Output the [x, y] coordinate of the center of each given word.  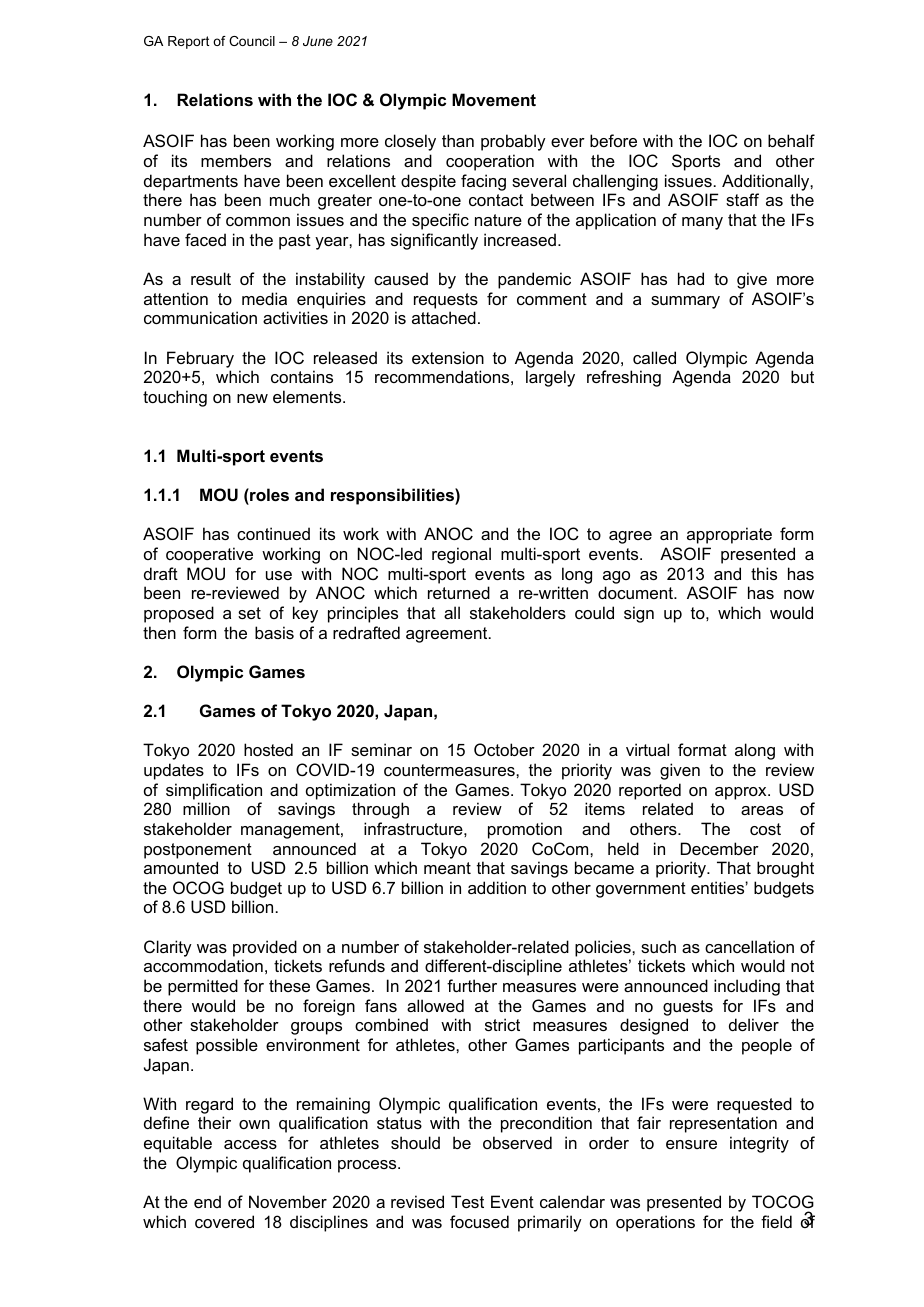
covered [224, 1221]
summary [685, 302]
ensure [691, 1144]
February [200, 359]
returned [459, 592]
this [764, 573]
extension [448, 357]
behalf [791, 140]
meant [447, 868]
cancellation [749, 946]
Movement [494, 99]
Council [252, 41]
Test [467, 1201]
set [249, 613]
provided [265, 948]
